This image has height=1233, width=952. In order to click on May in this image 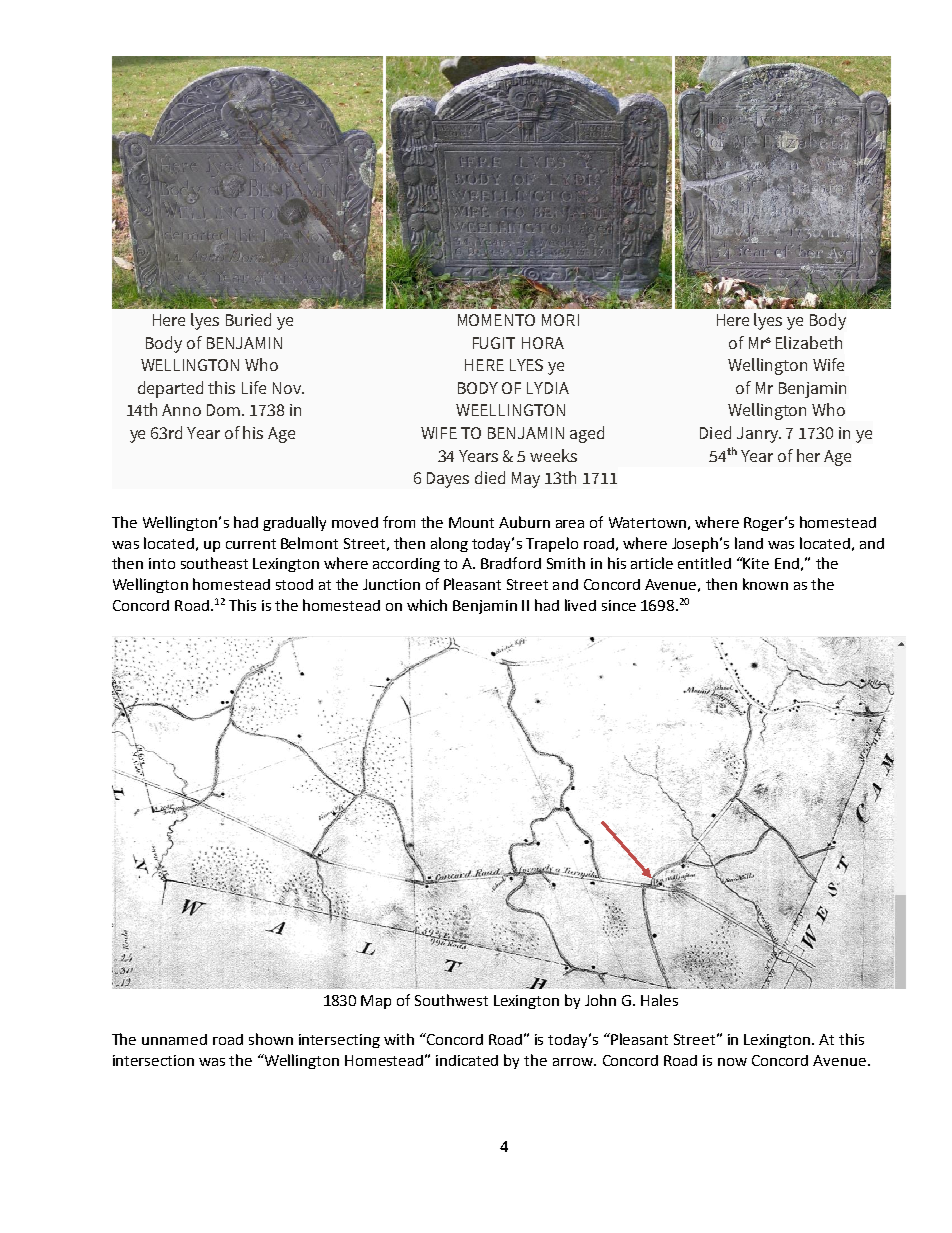, I will do `click(526, 480)`.
